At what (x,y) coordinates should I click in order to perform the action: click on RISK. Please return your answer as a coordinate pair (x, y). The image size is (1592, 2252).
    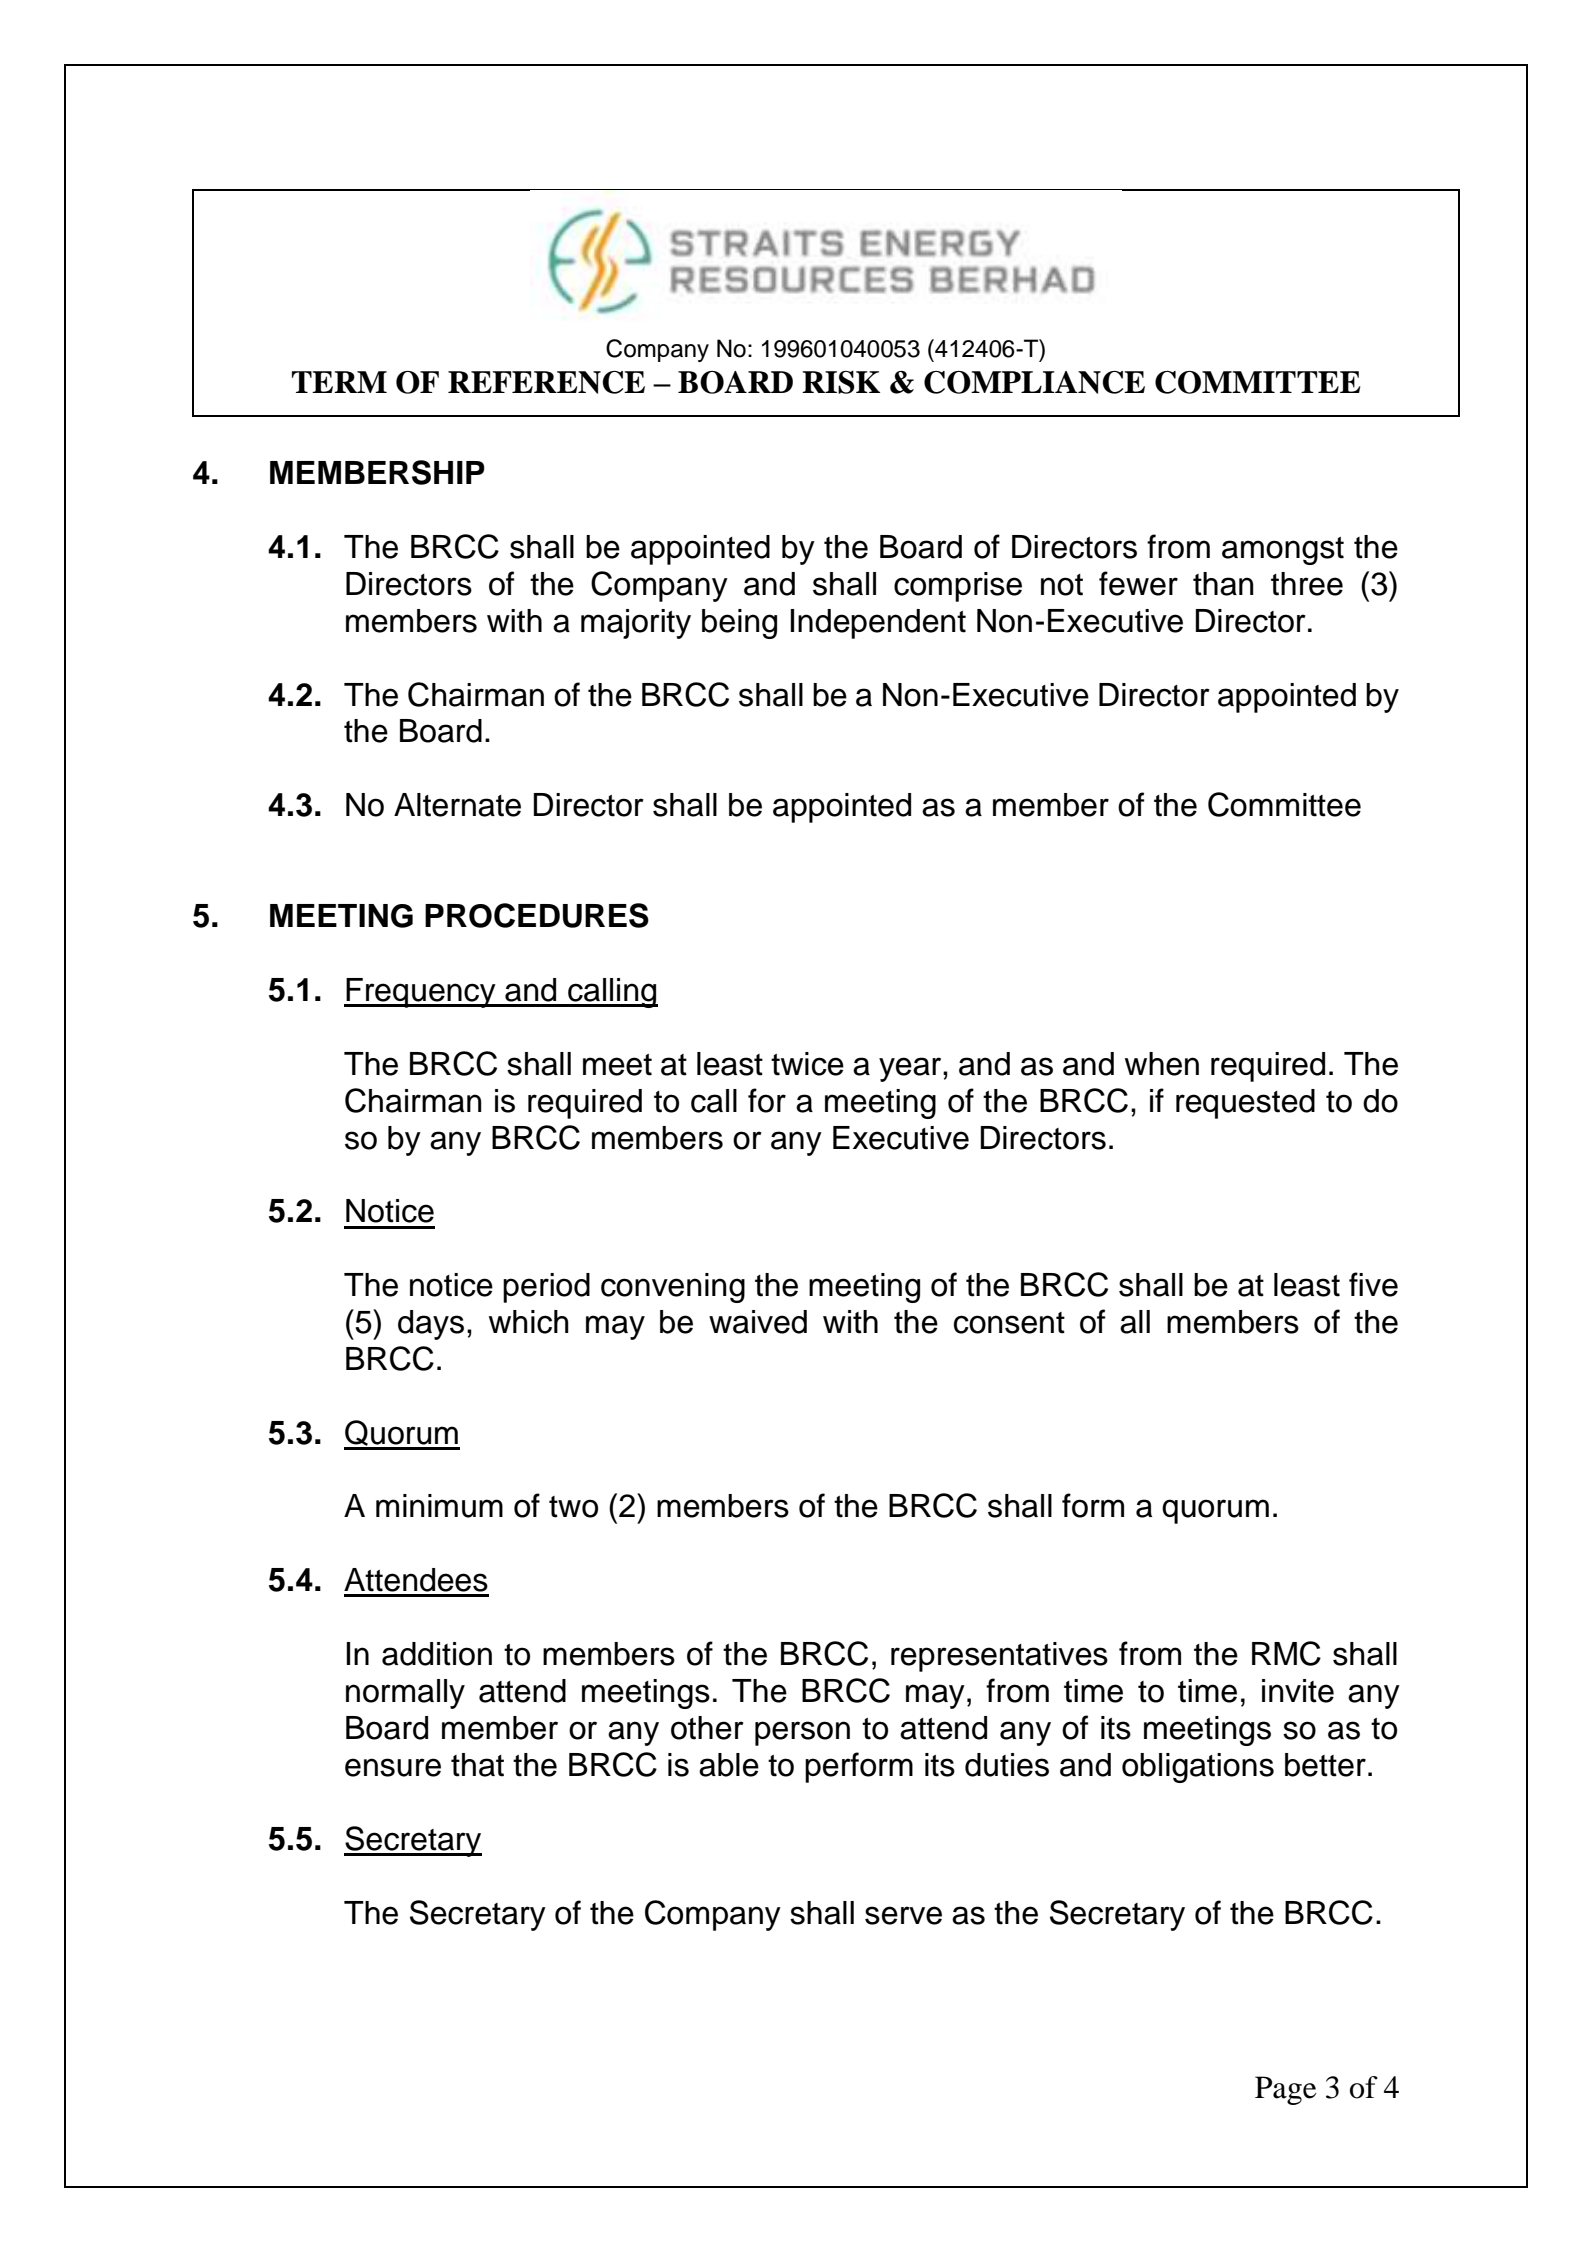
    Looking at the image, I should click on (841, 382).
